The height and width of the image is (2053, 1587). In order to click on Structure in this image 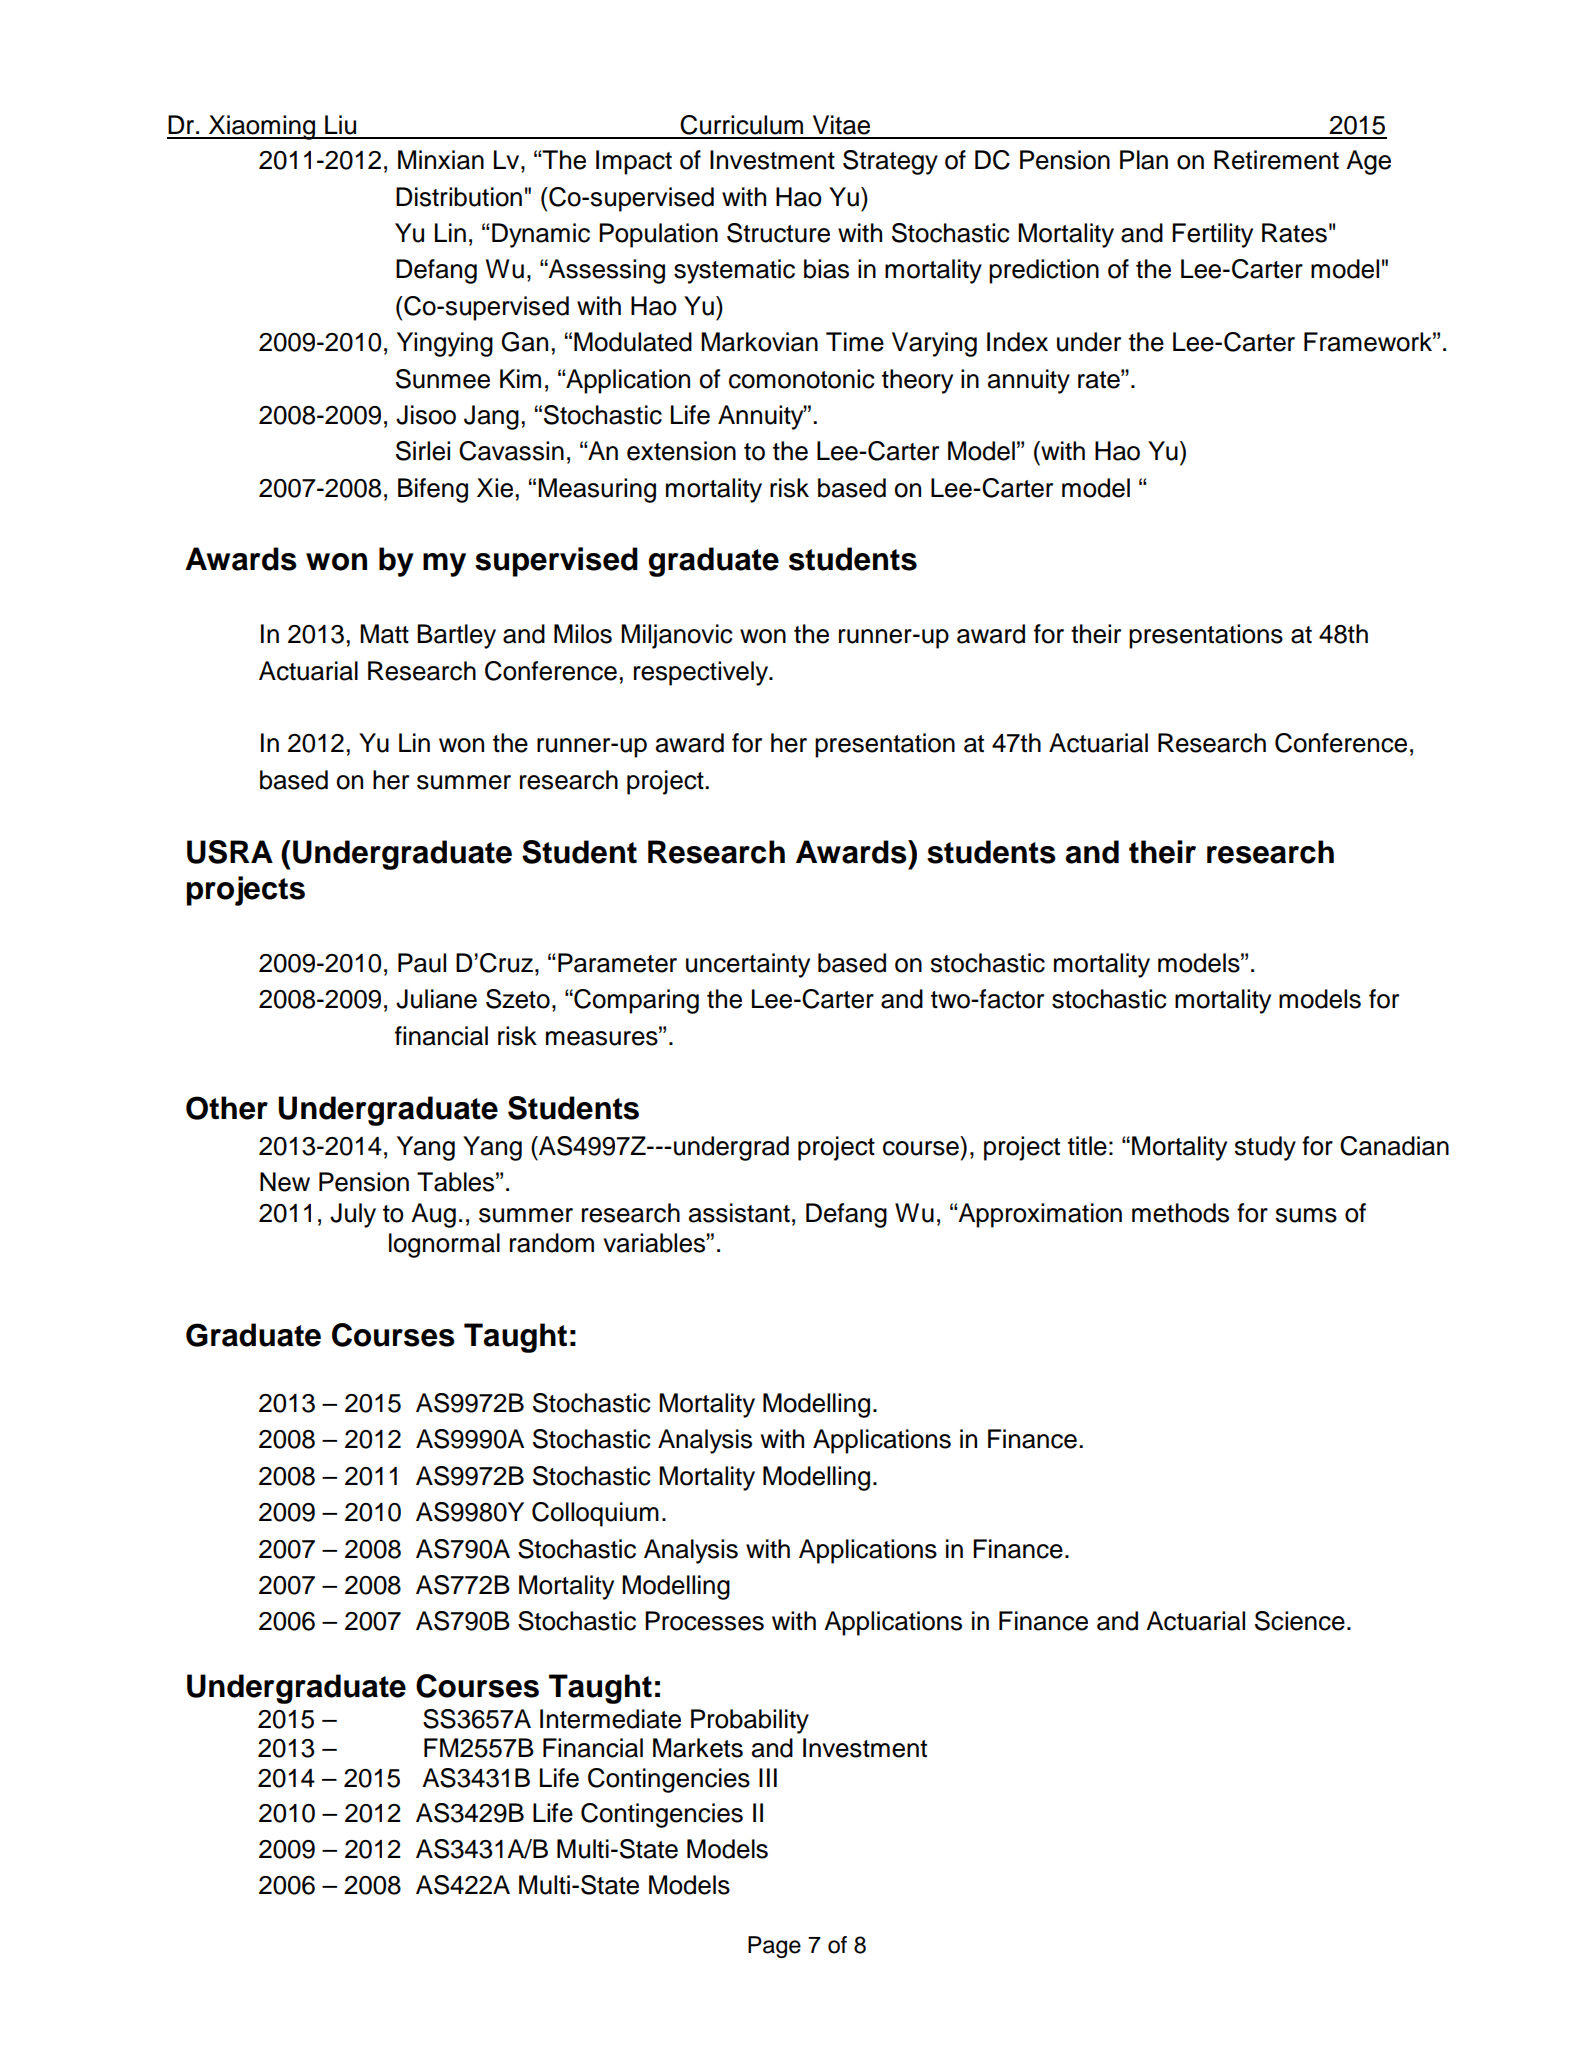, I will do `click(778, 233)`.
